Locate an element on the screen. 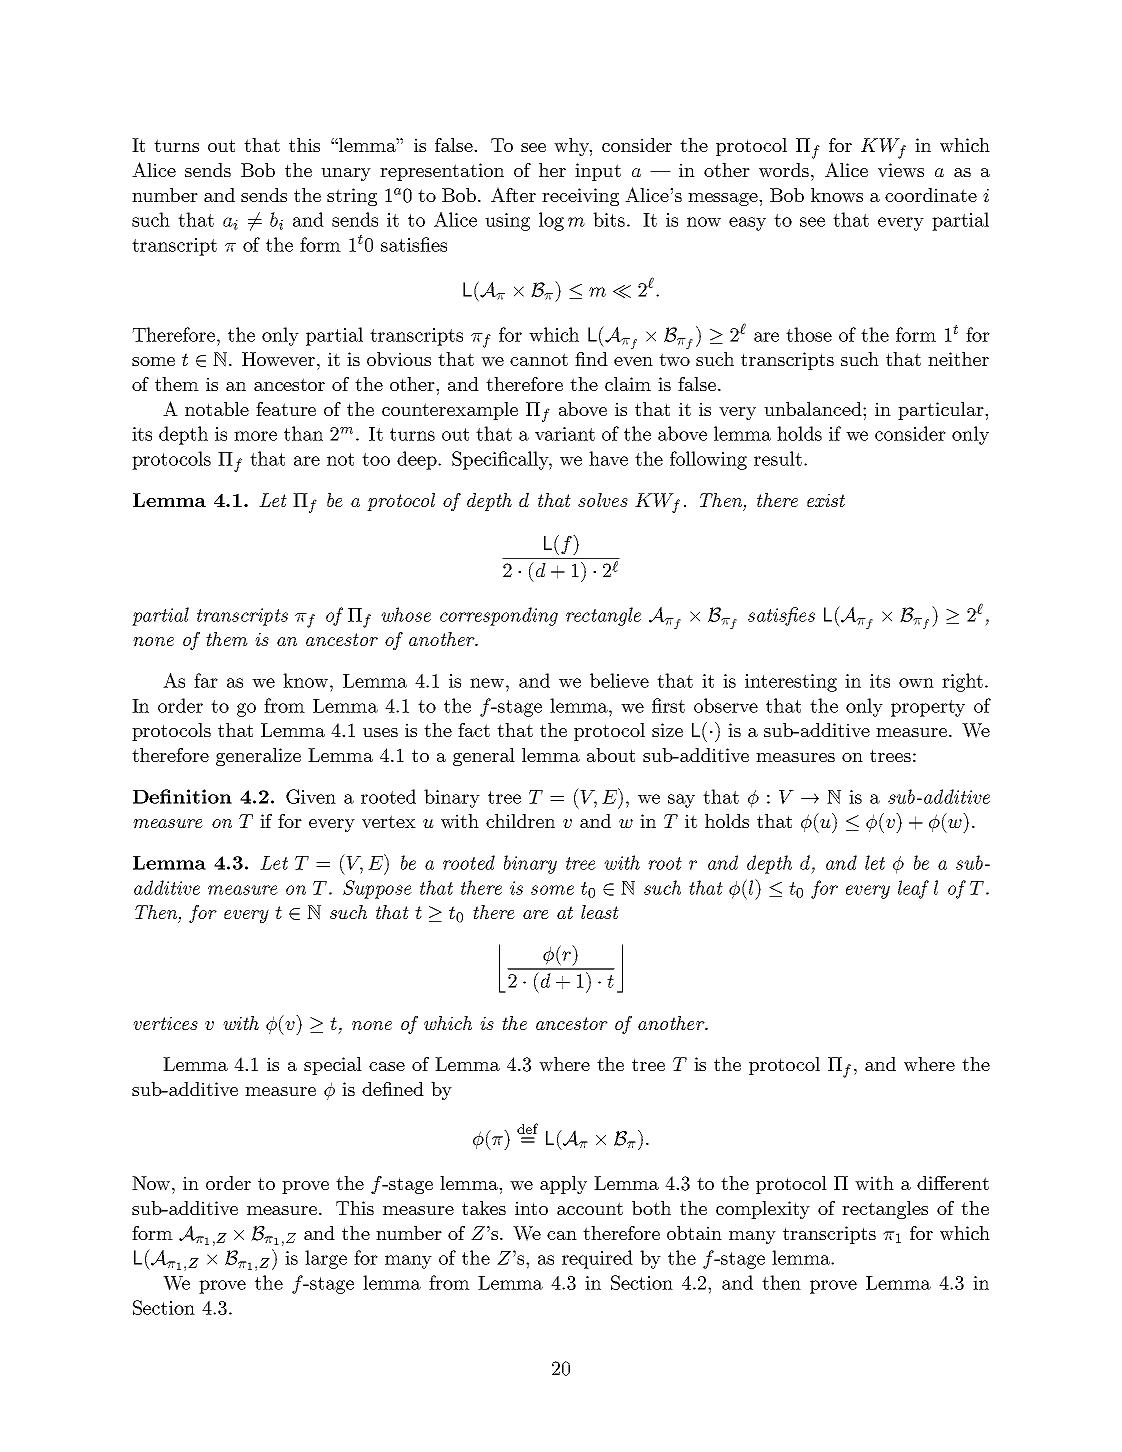  receiving is located at coordinates (580, 197).
